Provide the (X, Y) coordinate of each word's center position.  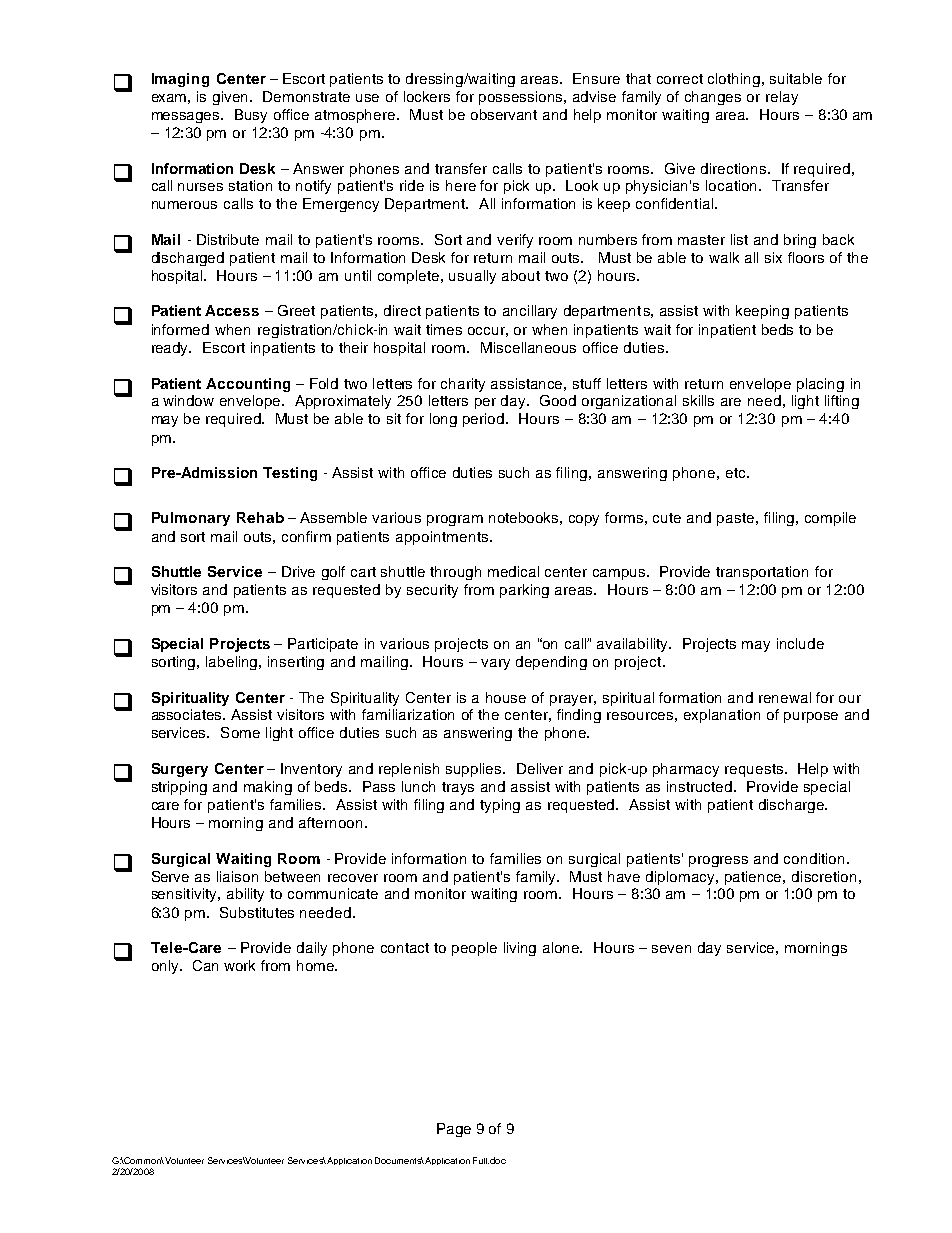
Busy (251, 116)
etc (737, 473)
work (239, 965)
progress (718, 861)
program (455, 520)
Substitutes (257, 912)
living (520, 949)
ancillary (530, 312)
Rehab (260, 517)
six (773, 257)
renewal (785, 697)
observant (504, 114)
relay (782, 98)
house (506, 697)
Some (240, 732)
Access (232, 310)
